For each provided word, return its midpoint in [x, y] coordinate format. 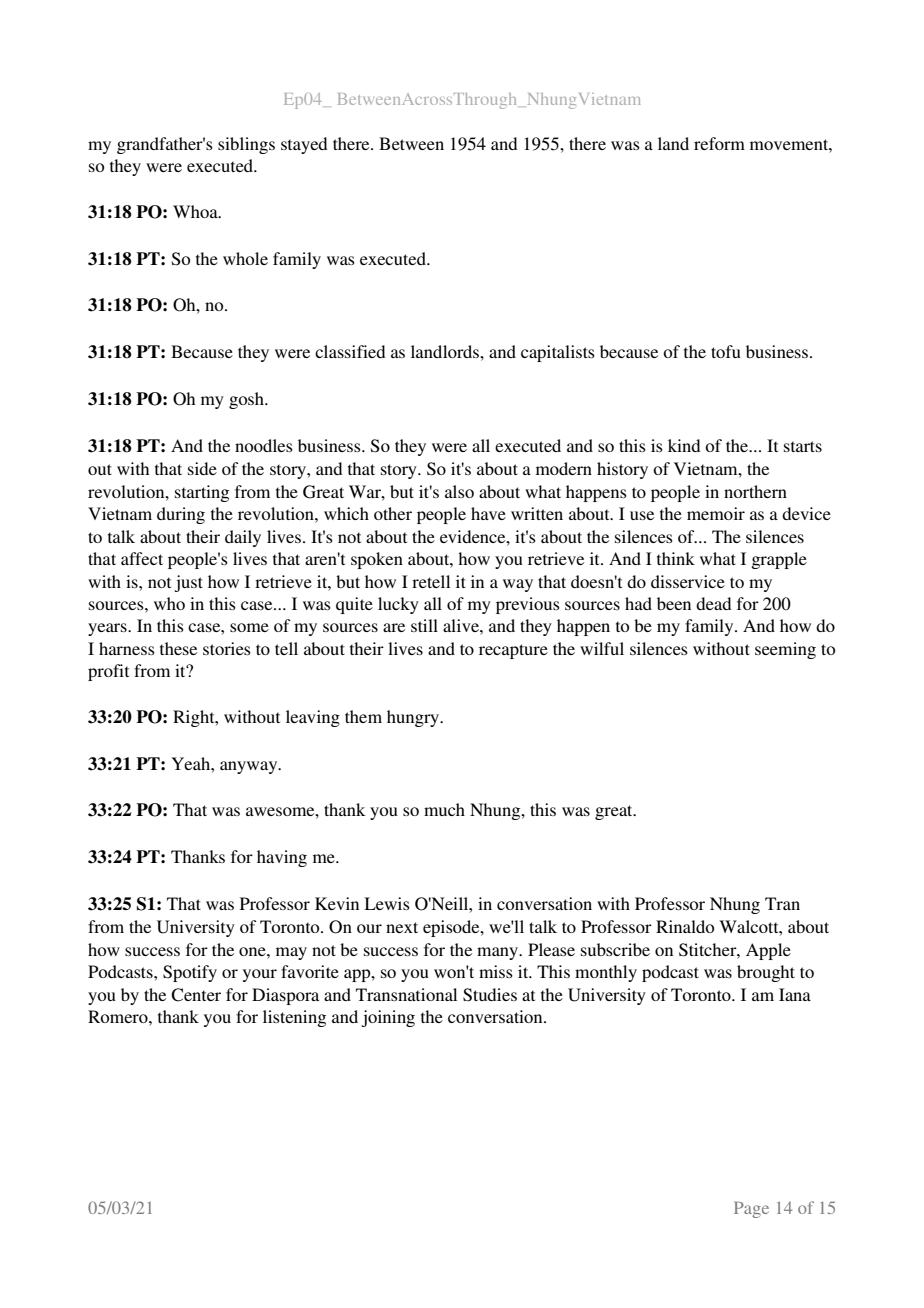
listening [294, 1018]
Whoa [196, 211]
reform [719, 143]
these [178, 648]
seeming [785, 650]
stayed [304, 145]
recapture [513, 651]
